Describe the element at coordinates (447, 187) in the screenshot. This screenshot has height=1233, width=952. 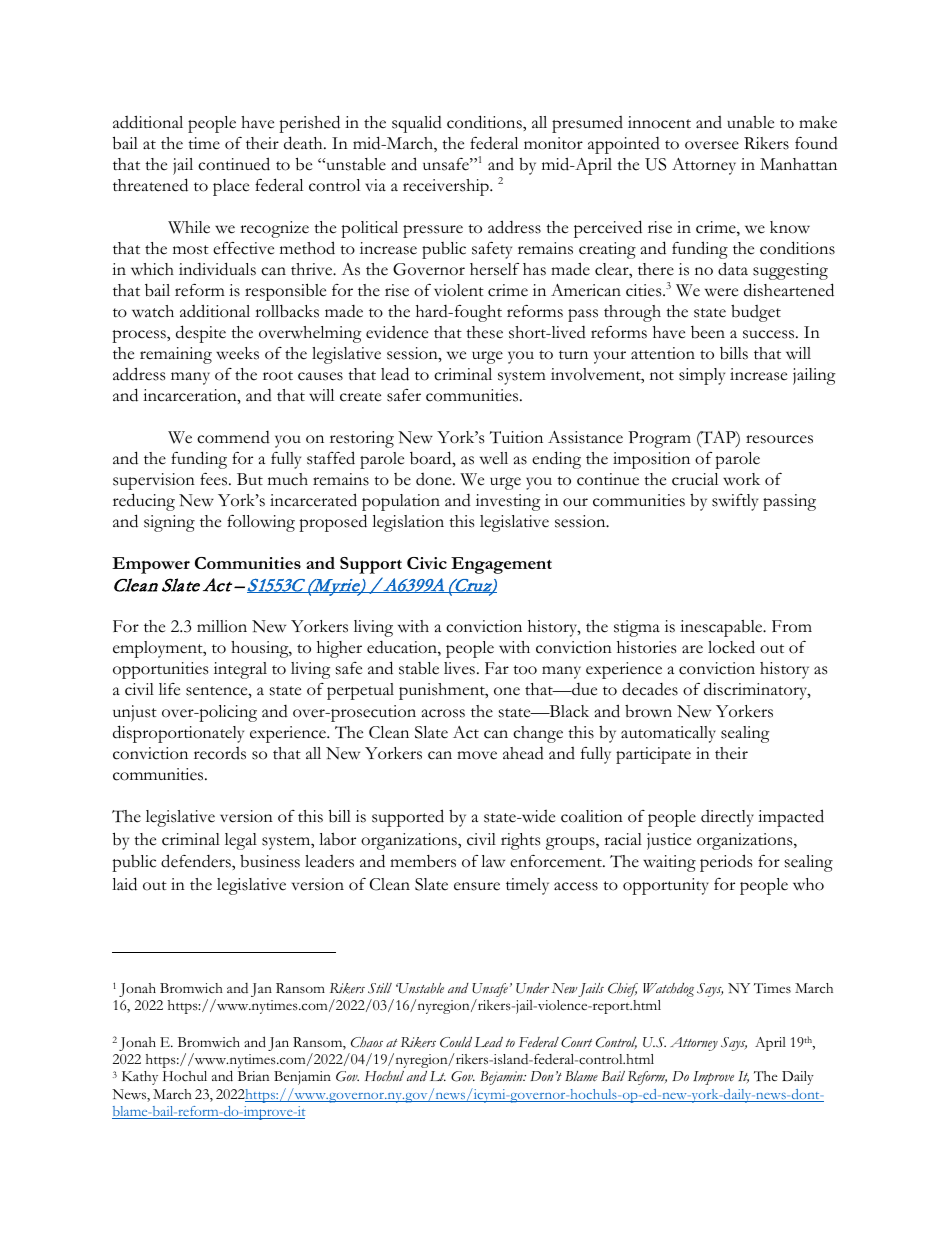
I see `receivership` at that location.
